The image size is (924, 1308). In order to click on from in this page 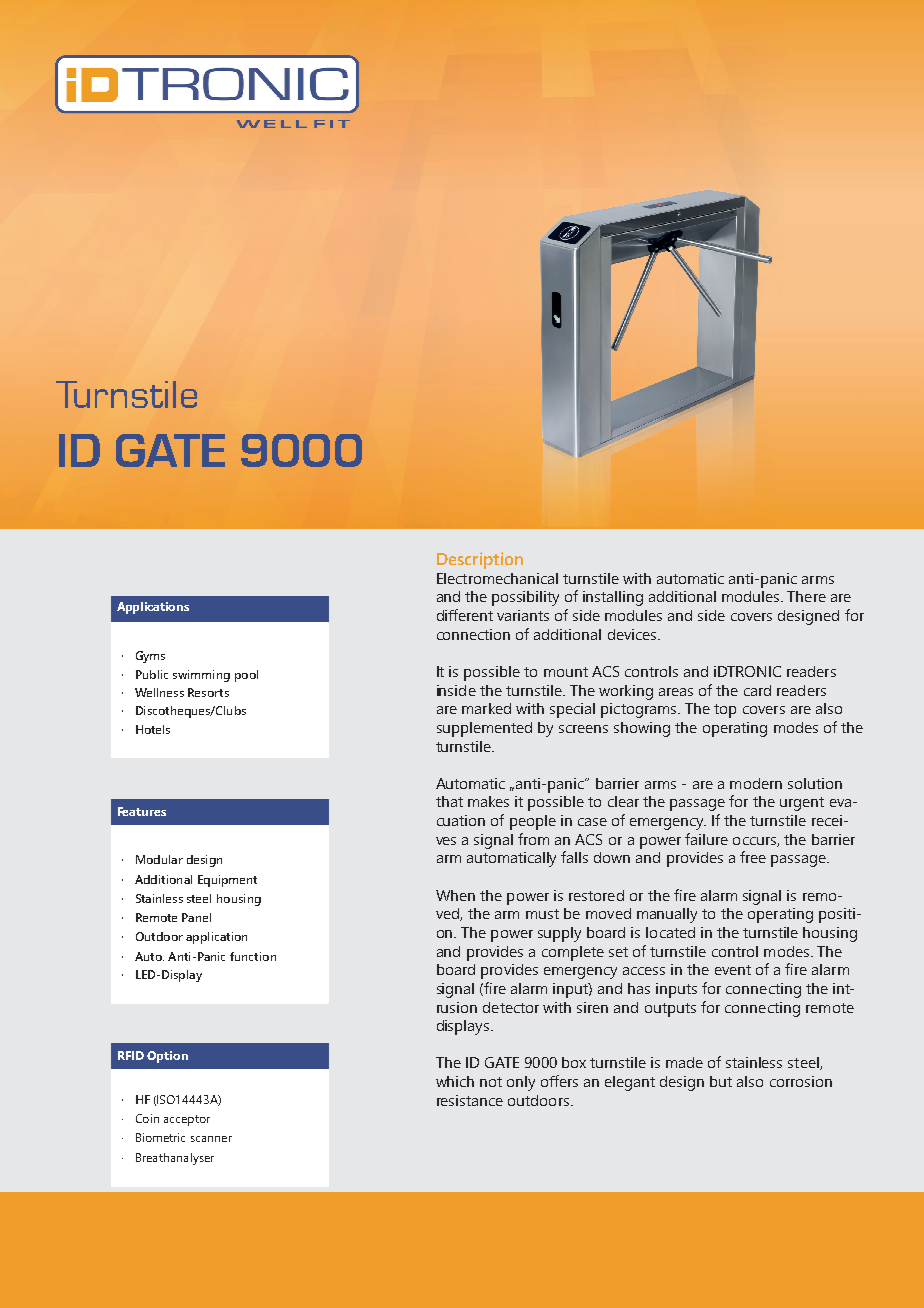, I will do `click(533, 839)`.
